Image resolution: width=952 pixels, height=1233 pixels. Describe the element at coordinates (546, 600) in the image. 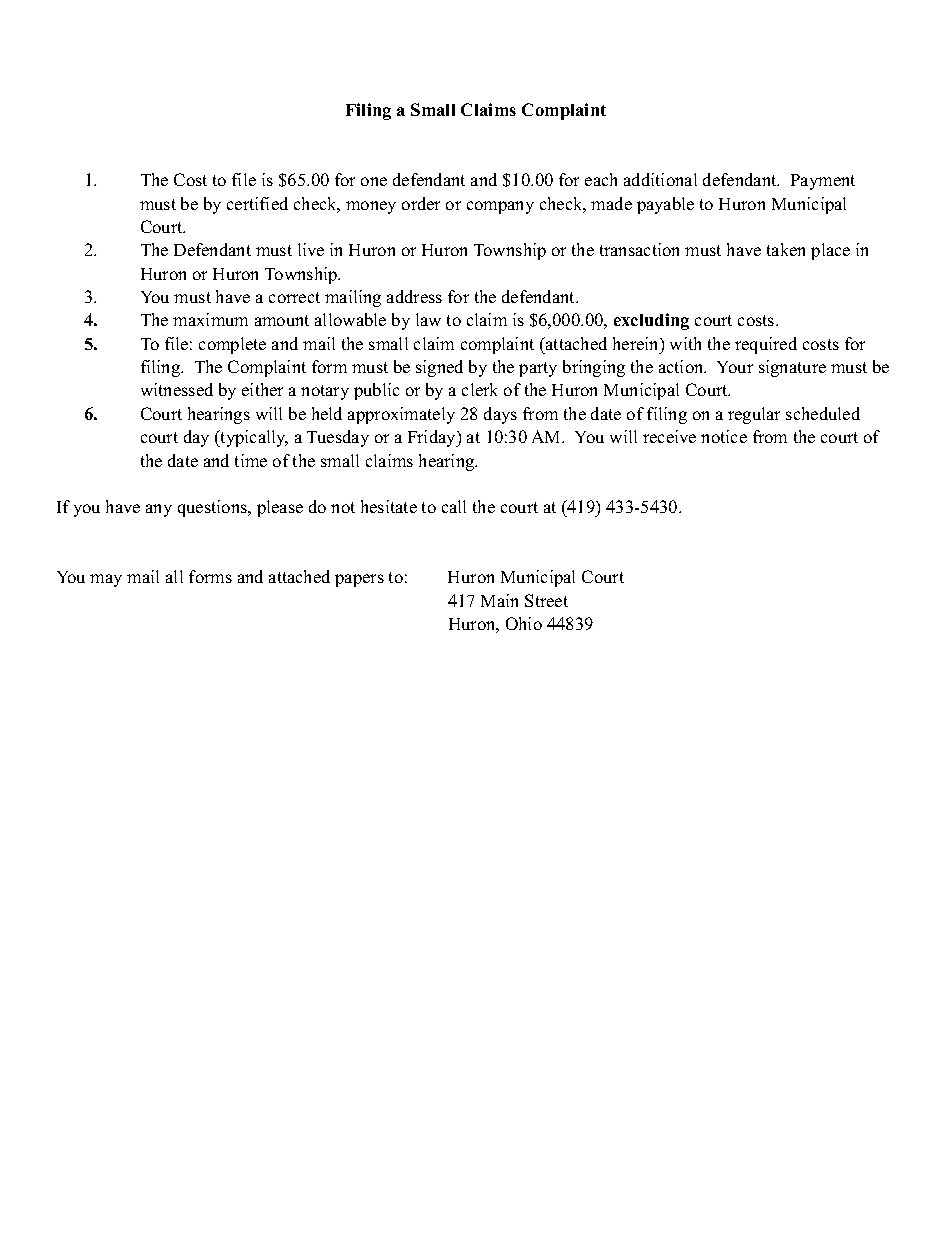

I see `Street` at that location.
